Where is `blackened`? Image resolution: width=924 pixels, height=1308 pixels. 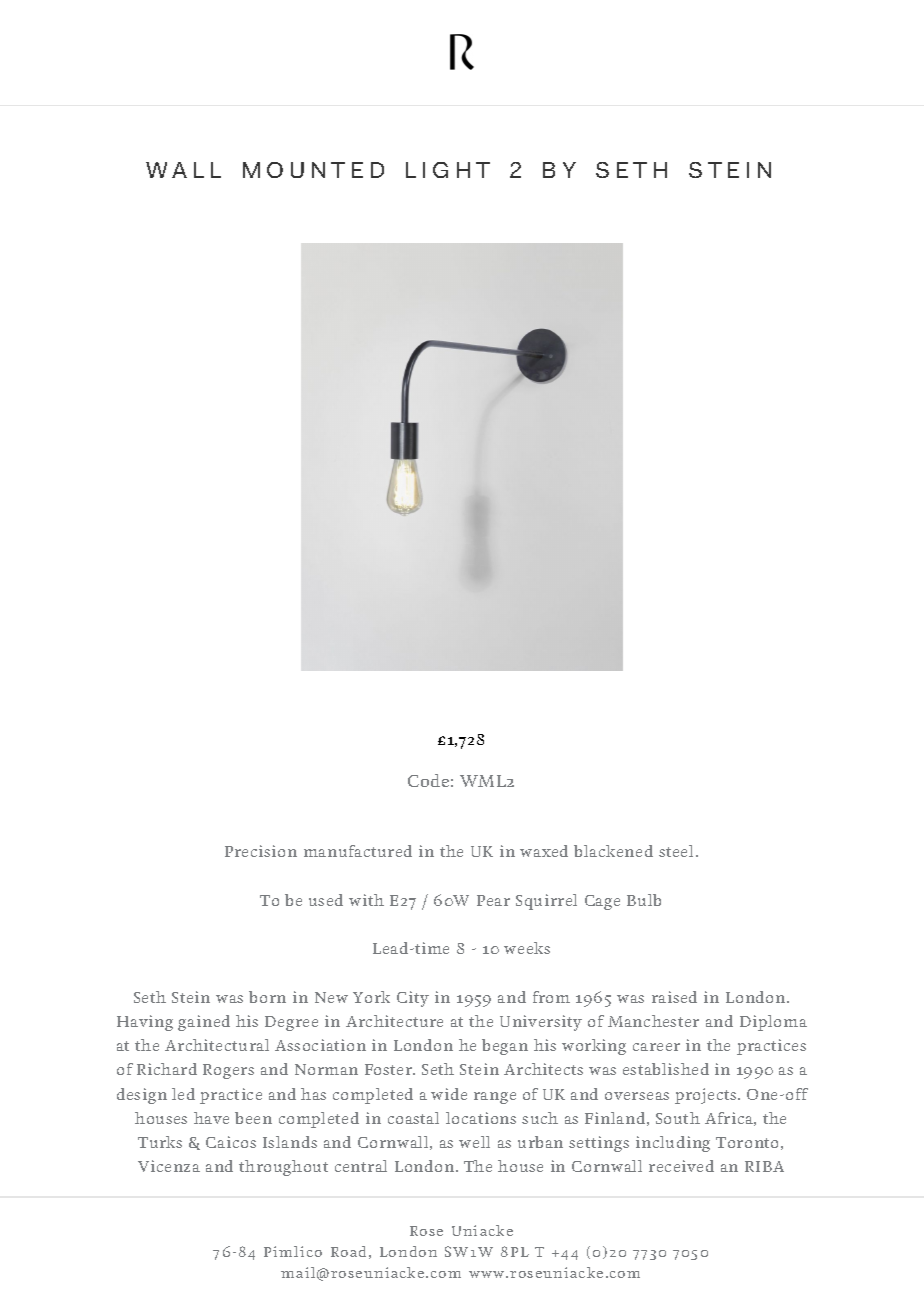
blackened is located at coordinates (613, 851).
